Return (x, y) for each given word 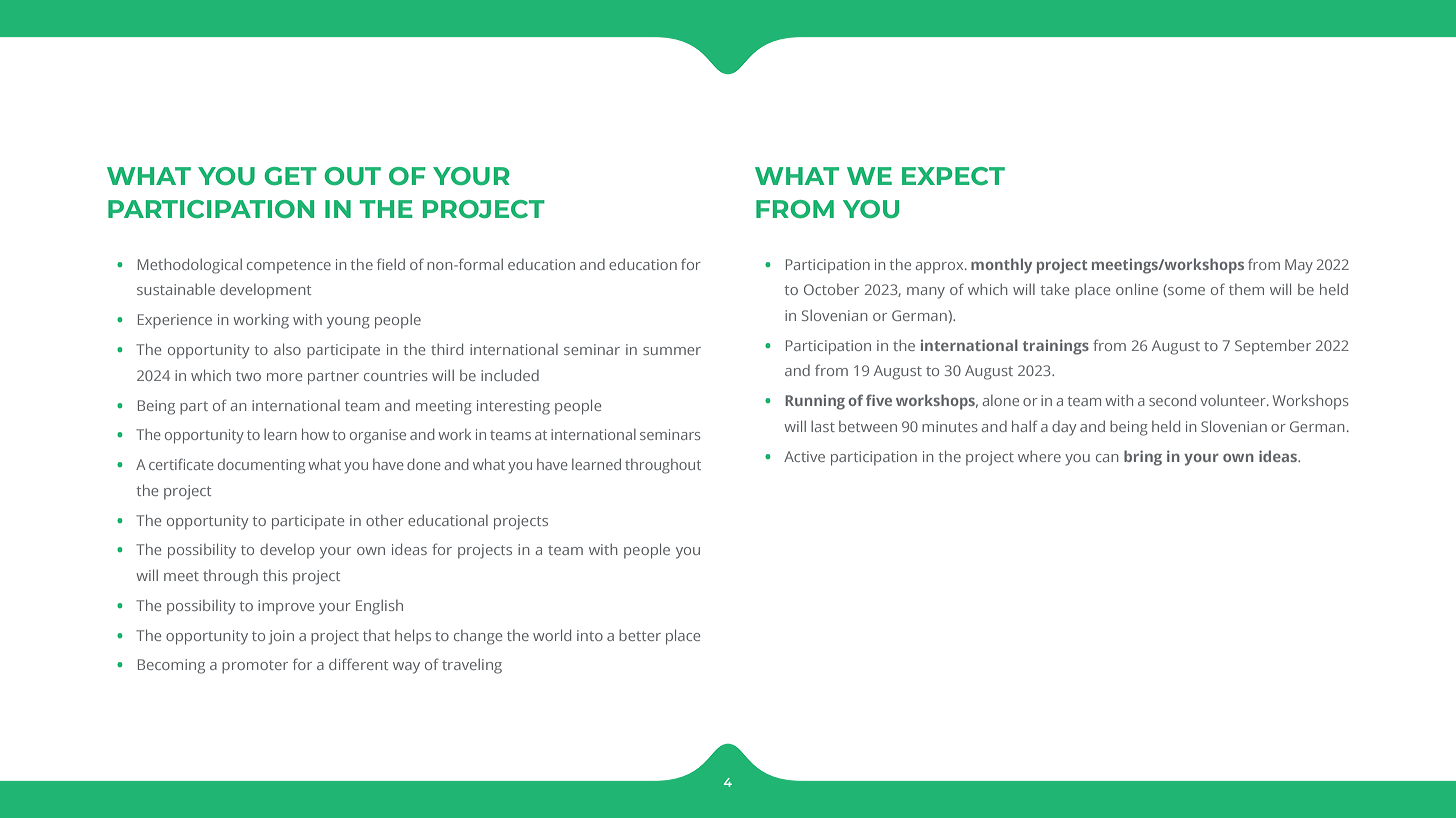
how (315, 434)
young (348, 323)
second (1172, 400)
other (385, 520)
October (831, 289)
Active (804, 456)
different (358, 664)
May (1299, 266)
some (1185, 292)
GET (290, 176)
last (823, 426)
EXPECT (953, 176)
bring (1143, 458)
